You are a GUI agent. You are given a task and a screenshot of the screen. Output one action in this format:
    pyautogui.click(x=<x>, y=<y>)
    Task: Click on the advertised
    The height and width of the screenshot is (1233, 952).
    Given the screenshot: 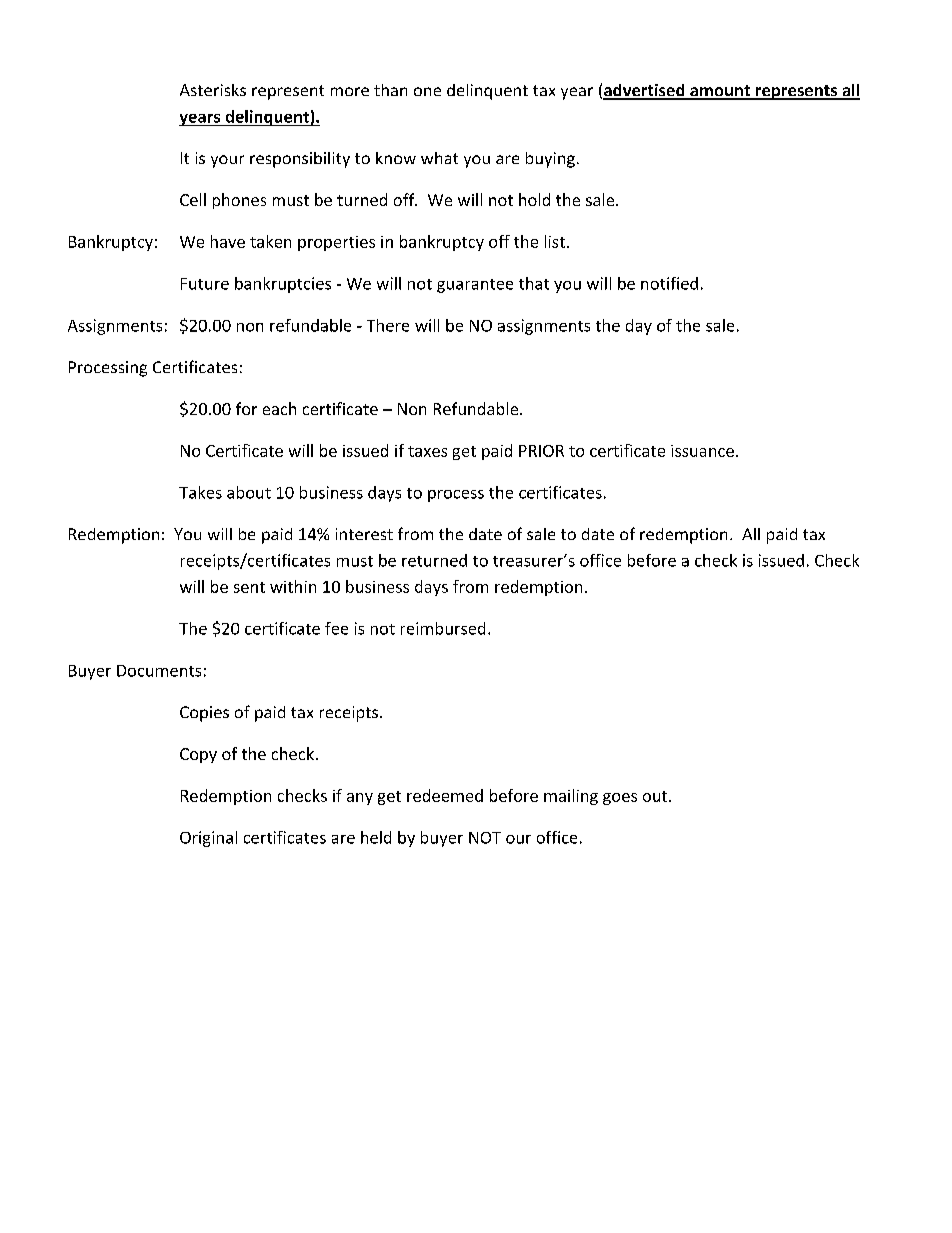 What is the action you would take?
    pyautogui.click(x=645, y=91)
